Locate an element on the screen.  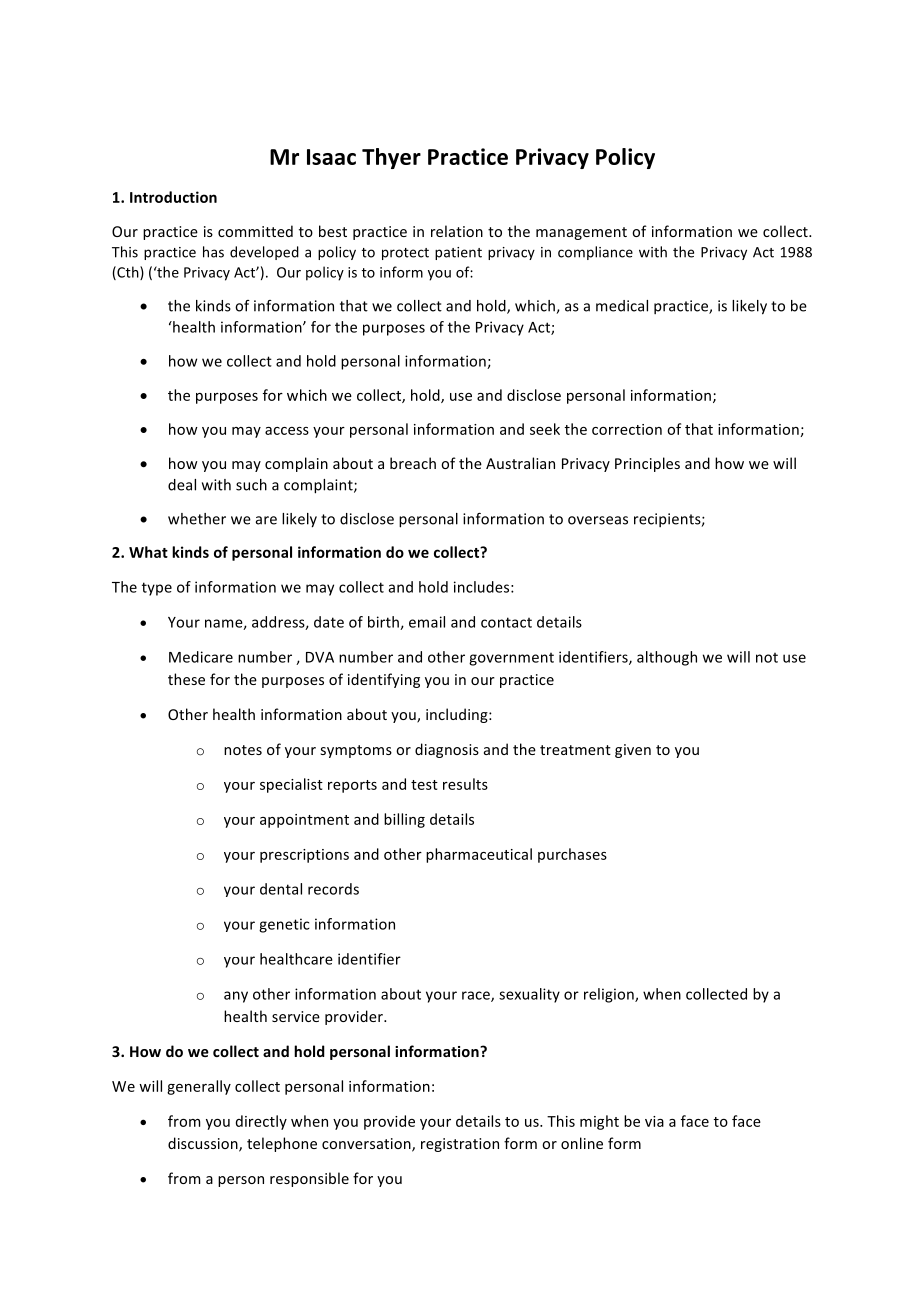
given is located at coordinates (633, 751).
